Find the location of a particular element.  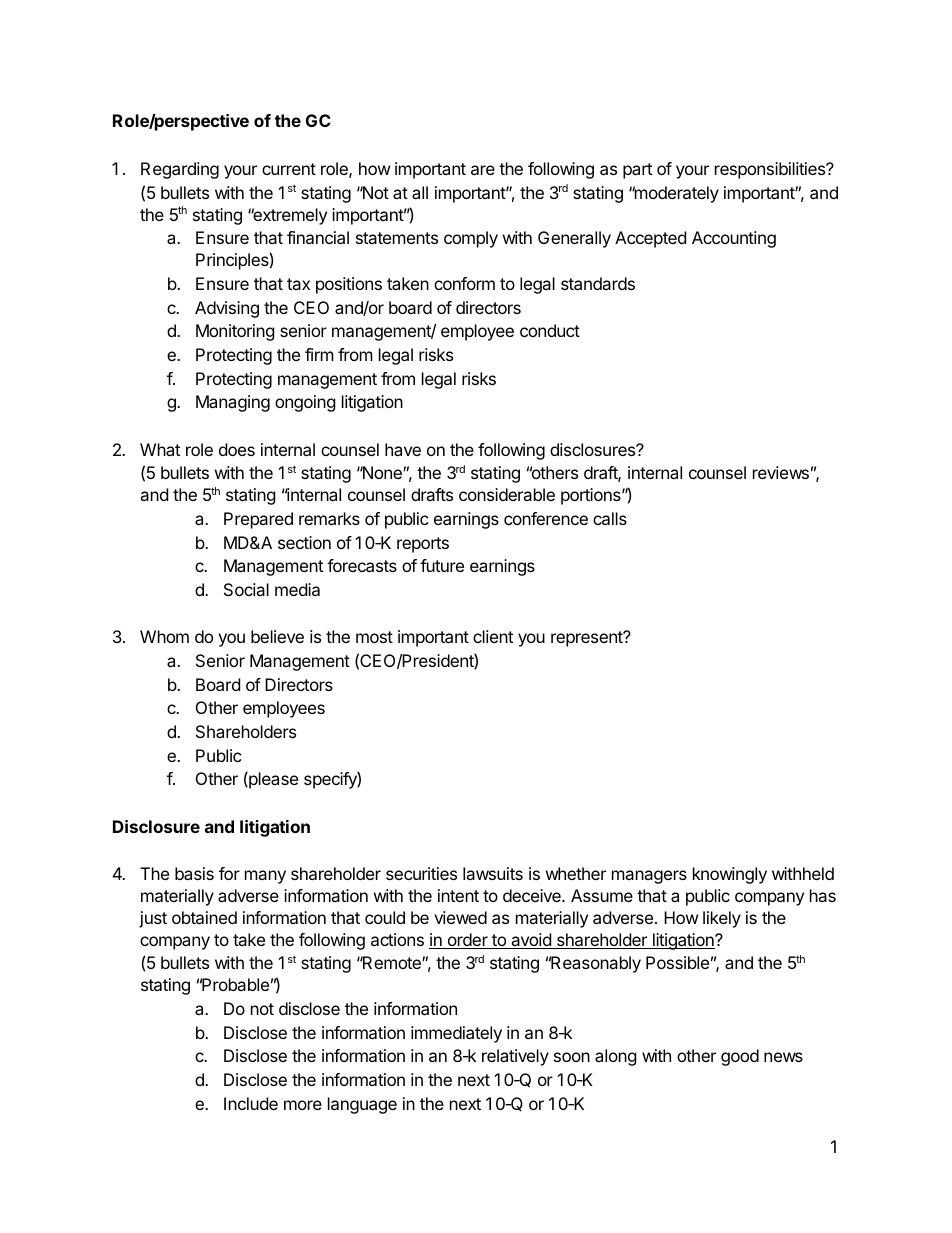

have is located at coordinates (403, 449).
